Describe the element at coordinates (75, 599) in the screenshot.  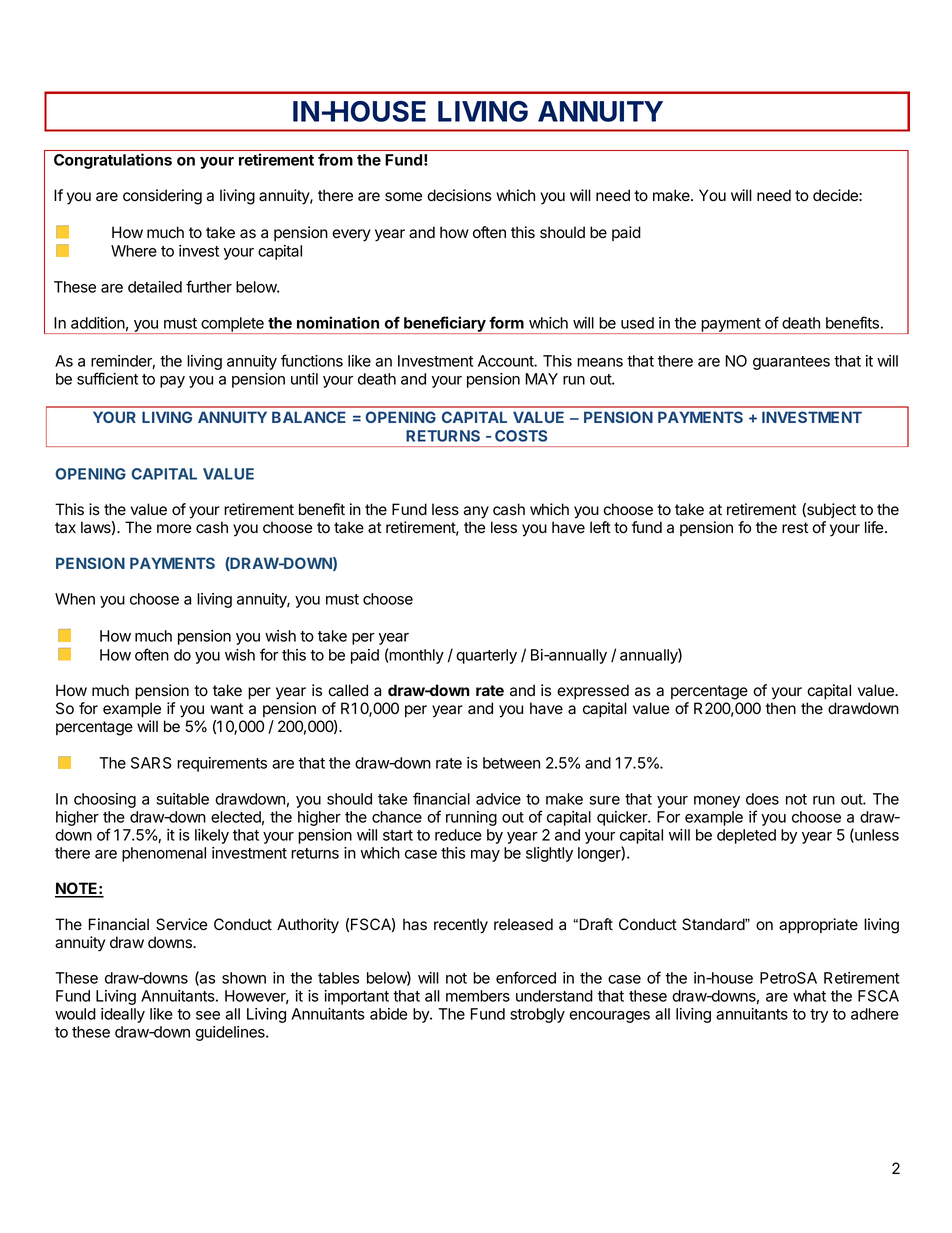
I see `When` at that location.
